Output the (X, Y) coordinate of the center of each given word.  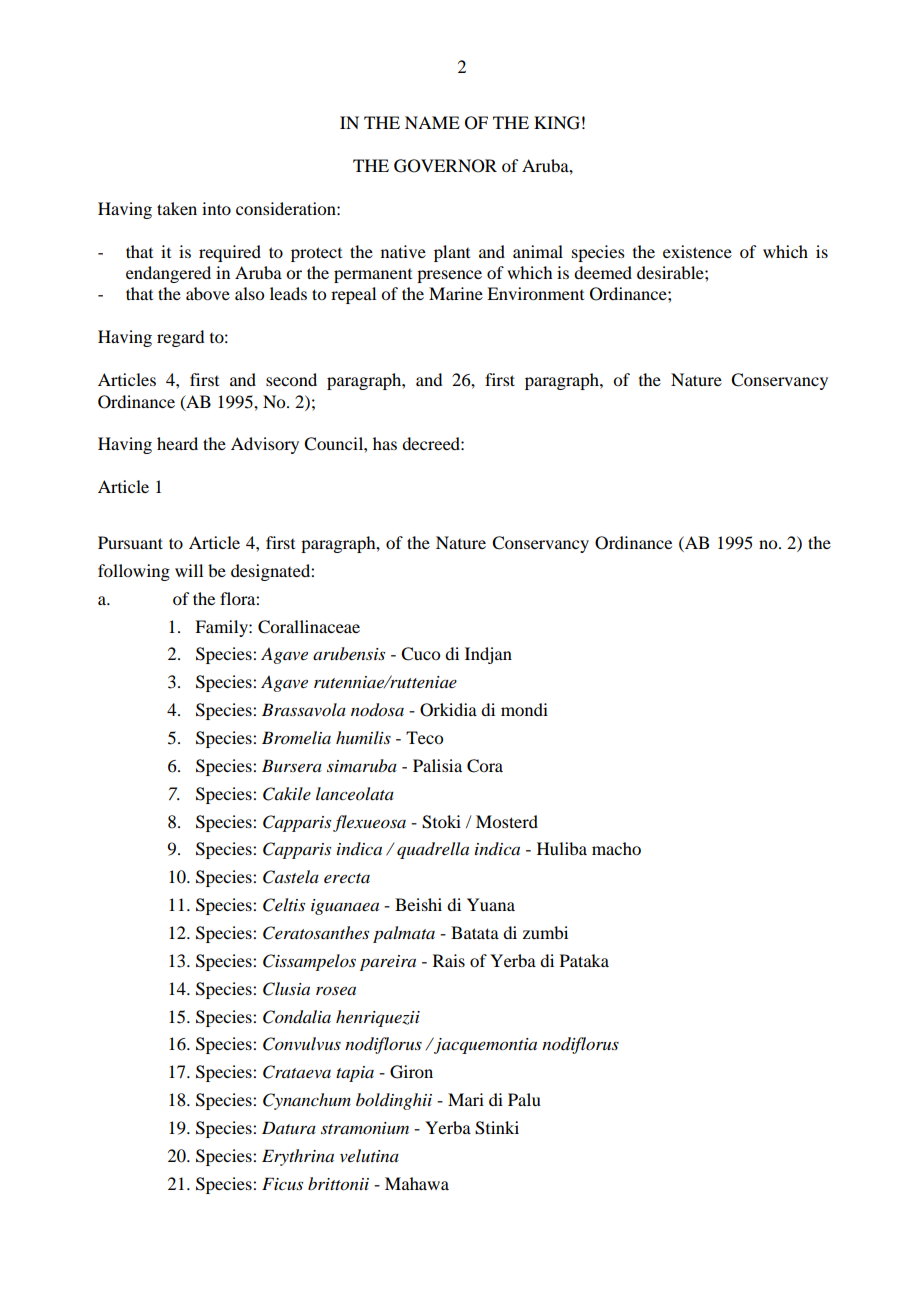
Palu (524, 1099)
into (216, 208)
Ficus (282, 1183)
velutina (369, 1155)
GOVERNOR (445, 166)
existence (697, 251)
